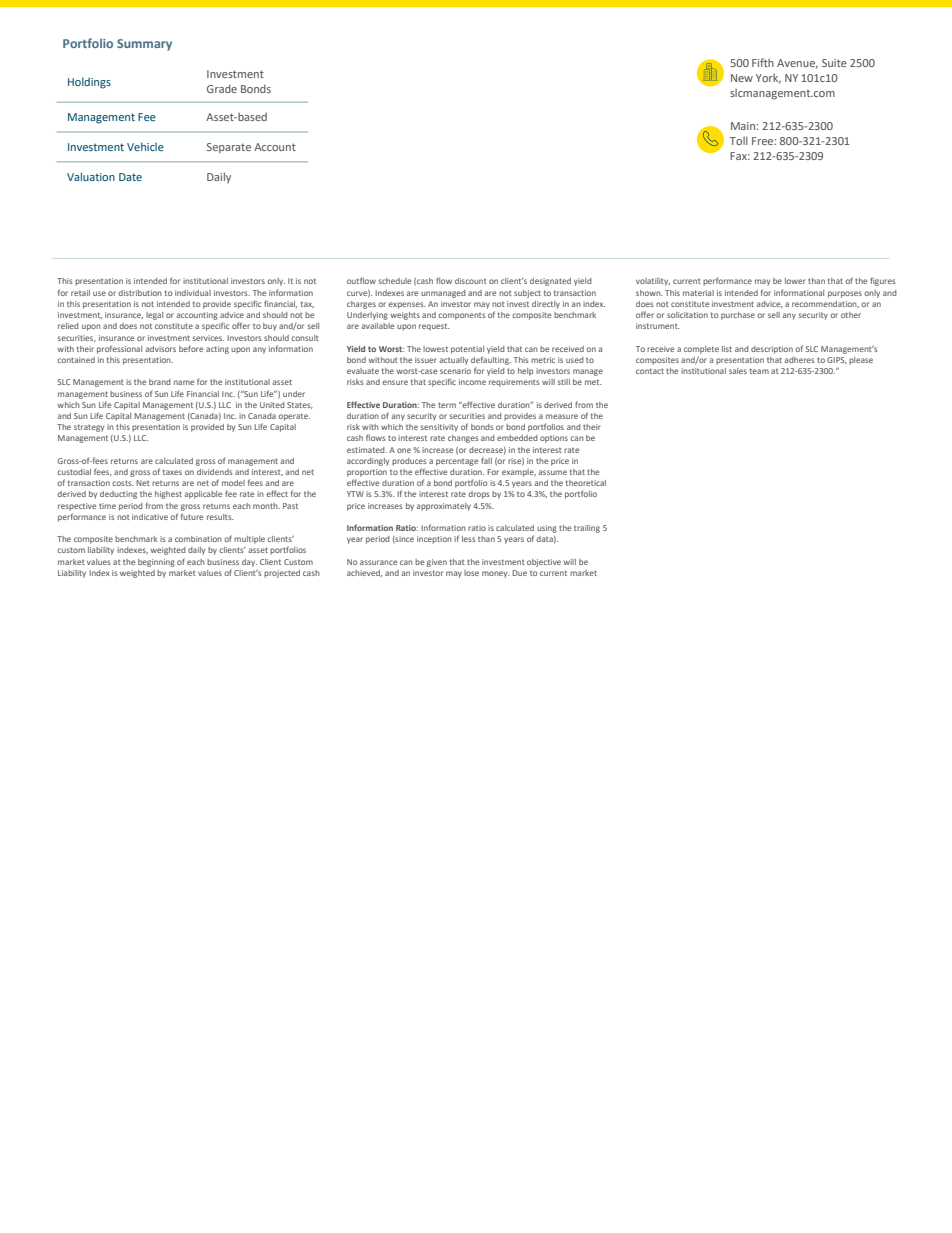  What do you see at coordinates (587, 529) in the image?
I see `trailing` at bounding box center [587, 529].
